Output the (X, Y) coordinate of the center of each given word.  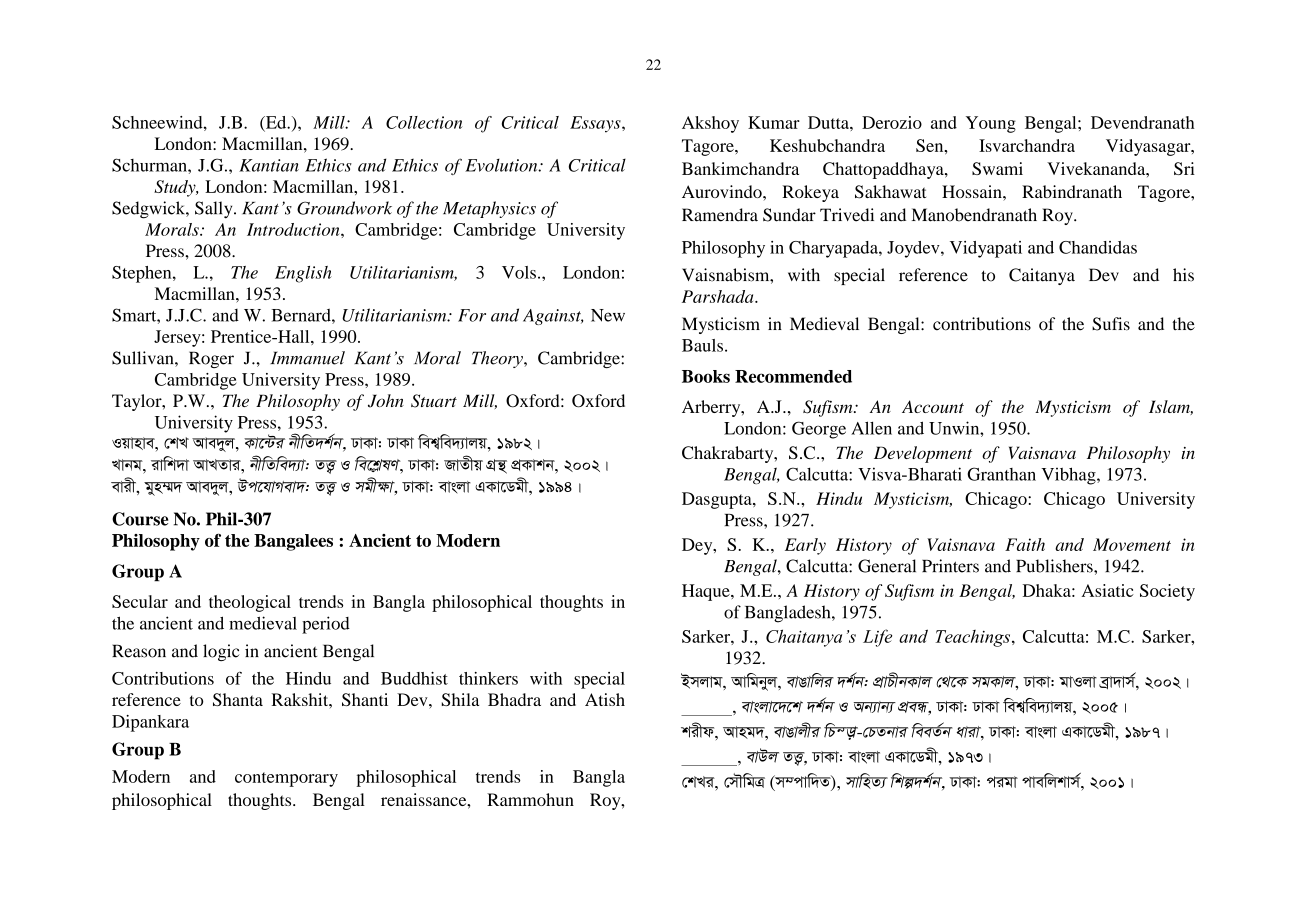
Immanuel (307, 358)
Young (991, 124)
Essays (596, 124)
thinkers (488, 678)
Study (176, 188)
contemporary (286, 779)
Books (706, 376)
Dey (698, 546)
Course (140, 519)
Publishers (1055, 566)
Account (933, 406)
